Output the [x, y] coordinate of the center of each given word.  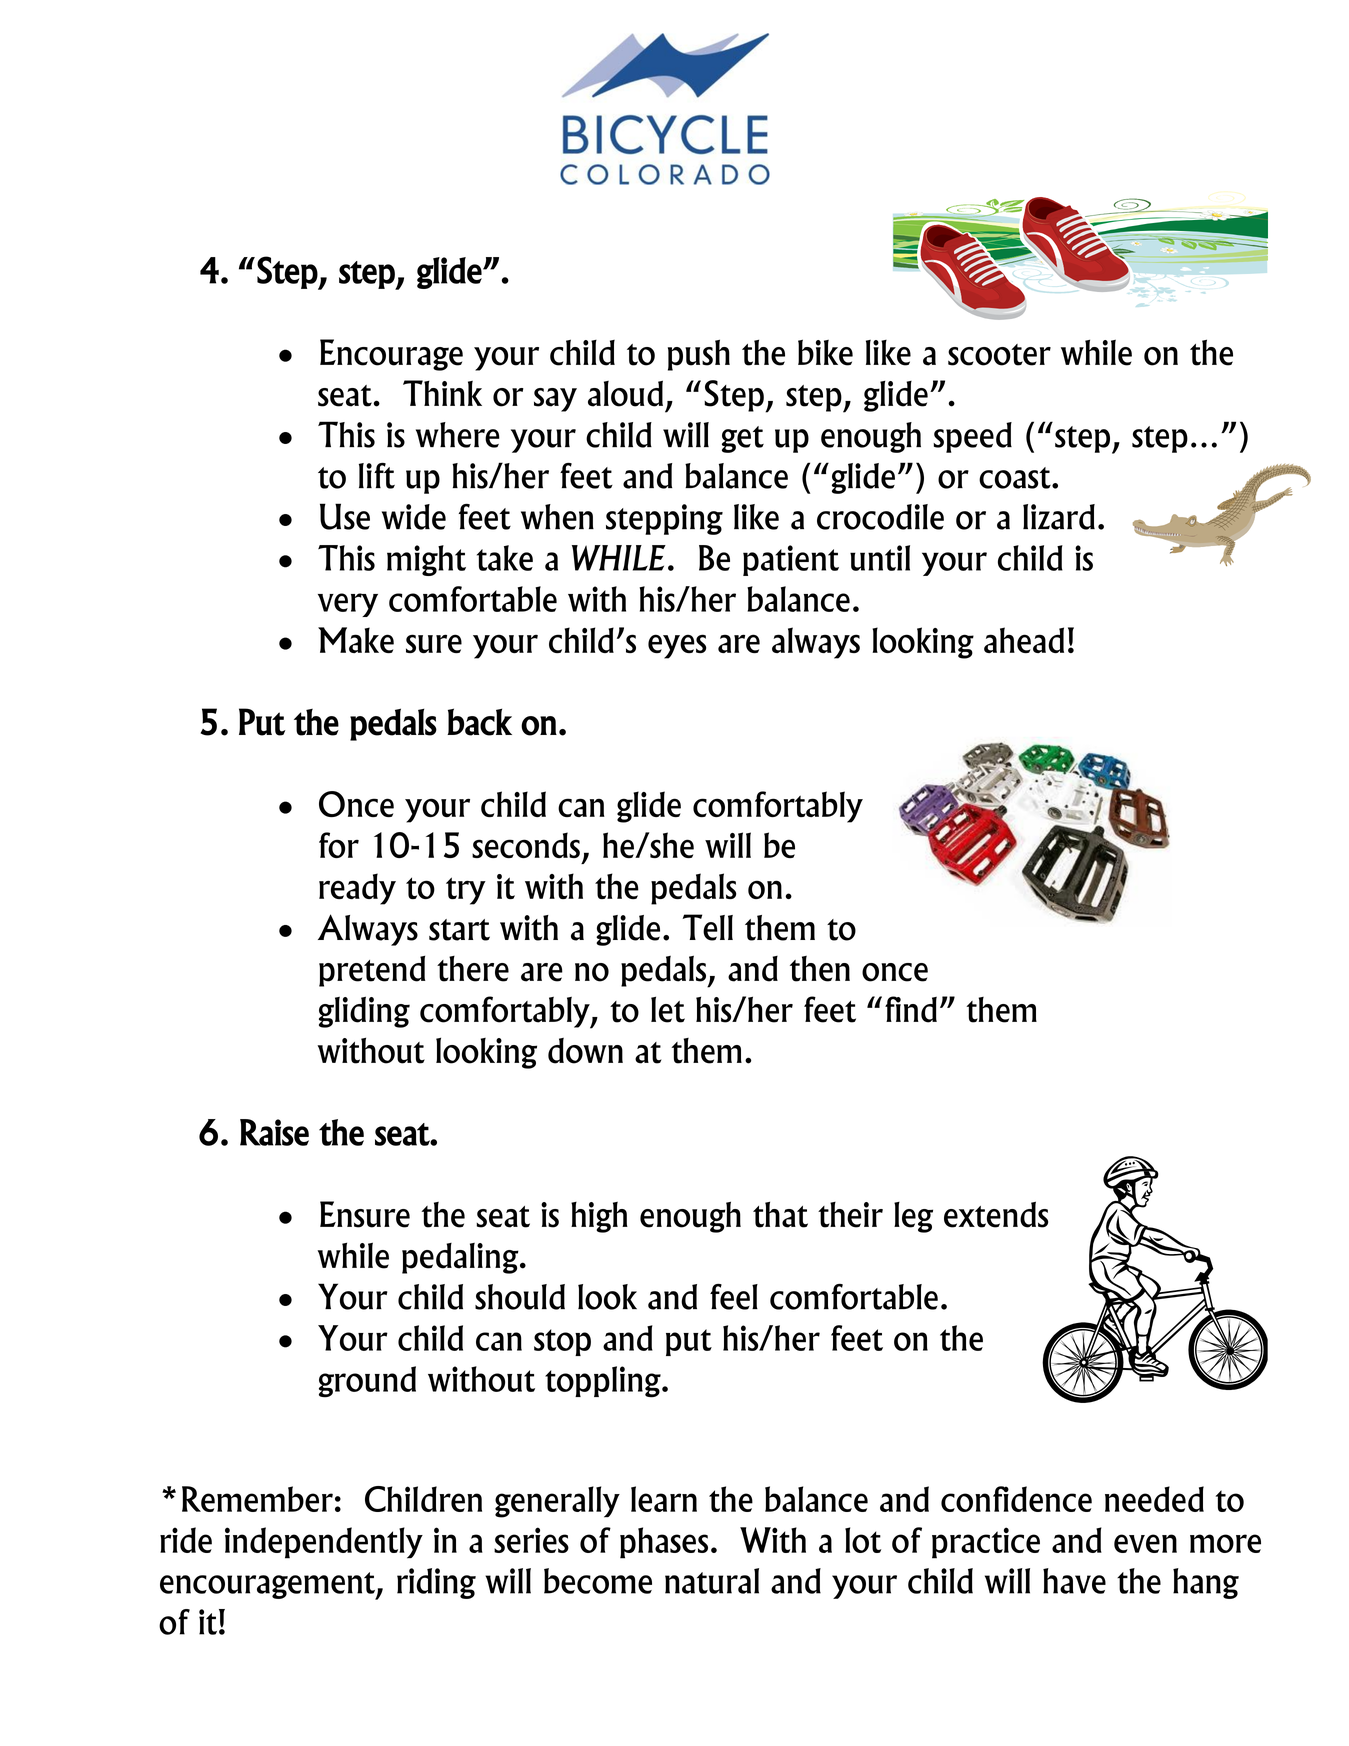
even [1145, 1543]
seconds [526, 845]
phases [664, 1543]
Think [442, 393]
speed [972, 437]
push [699, 355]
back [479, 722]
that [780, 1215]
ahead [1024, 640]
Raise [274, 1132]
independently [324, 1543]
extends [996, 1214]
